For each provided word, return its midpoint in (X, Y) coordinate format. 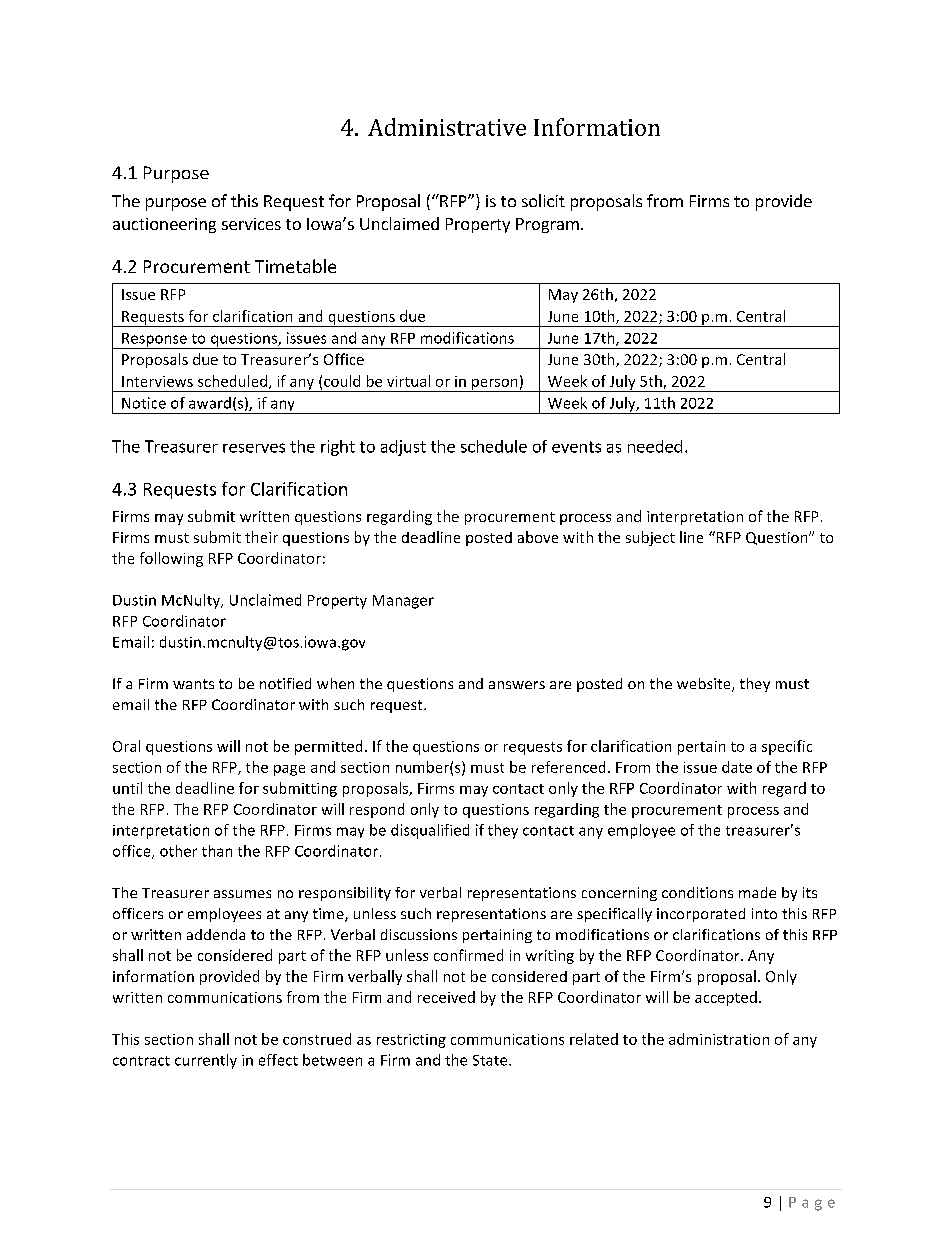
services (251, 224)
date (737, 767)
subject (650, 538)
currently (206, 1061)
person (495, 385)
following (171, 559)
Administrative (447, 127)
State (491, 1060)
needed (655, 446)
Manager (403, 602)
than (217, 851)
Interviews (157, 381)
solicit (543, 200)
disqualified (430, 831)
